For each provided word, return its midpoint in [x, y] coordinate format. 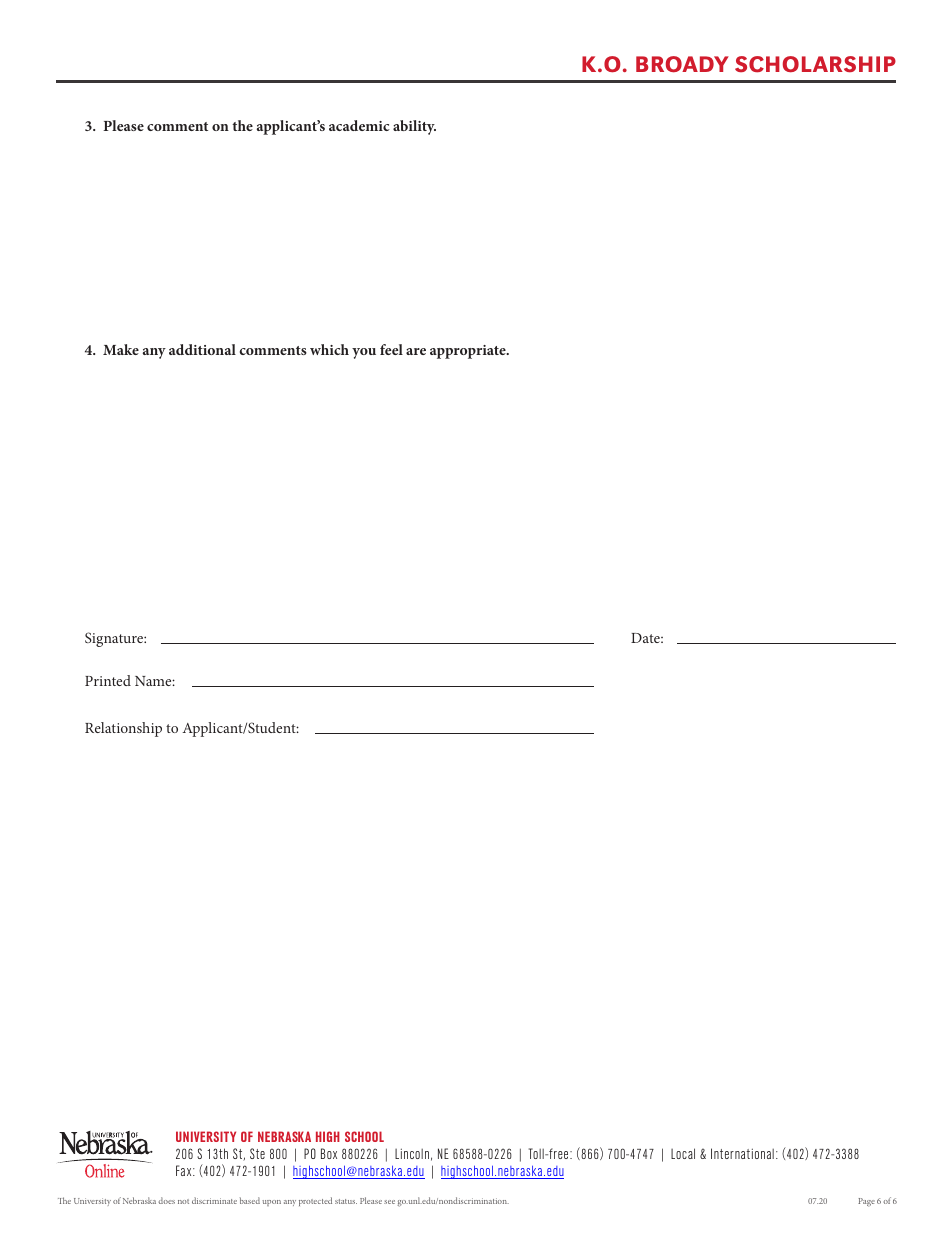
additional [202, 349]
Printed [108, 680]
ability [414, 127]
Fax [185, 1170]
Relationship [123, 729]
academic [359, 125]
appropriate [469, 352]
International [742, 1153]
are [416, 351]
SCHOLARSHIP [815, 64]
